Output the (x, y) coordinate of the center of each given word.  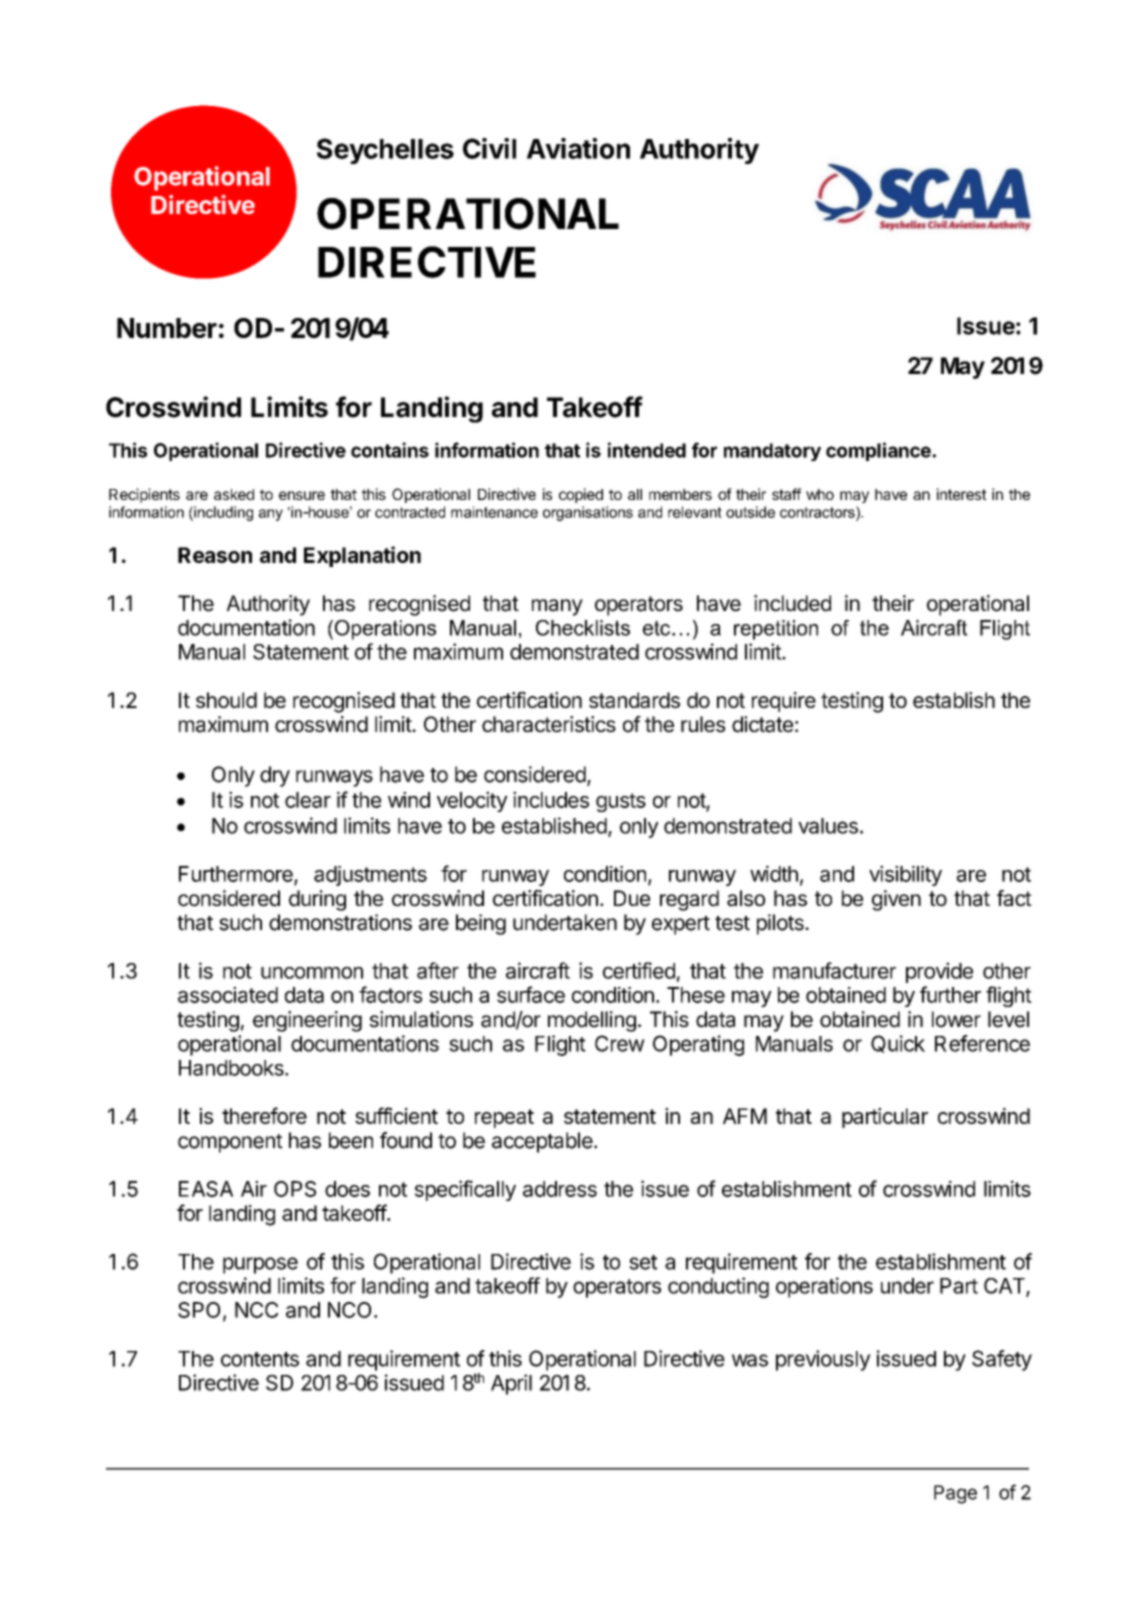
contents (260, 1359)
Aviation (578, 148)
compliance (879, 451)
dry (275, 776)
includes (551, 799)
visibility (905, 875)
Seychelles (385, 151)
